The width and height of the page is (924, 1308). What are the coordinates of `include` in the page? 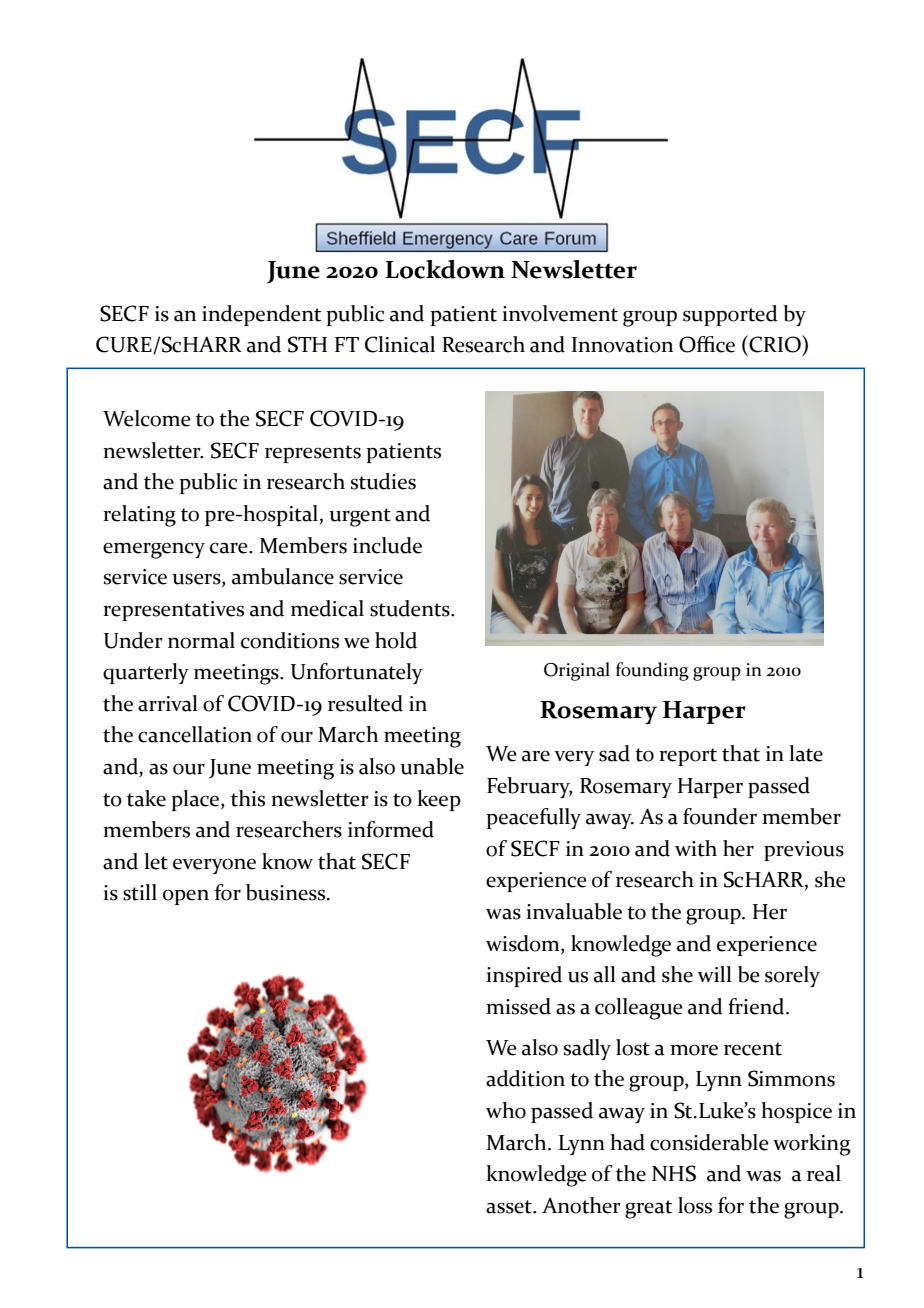 It's located at (387, 545).
